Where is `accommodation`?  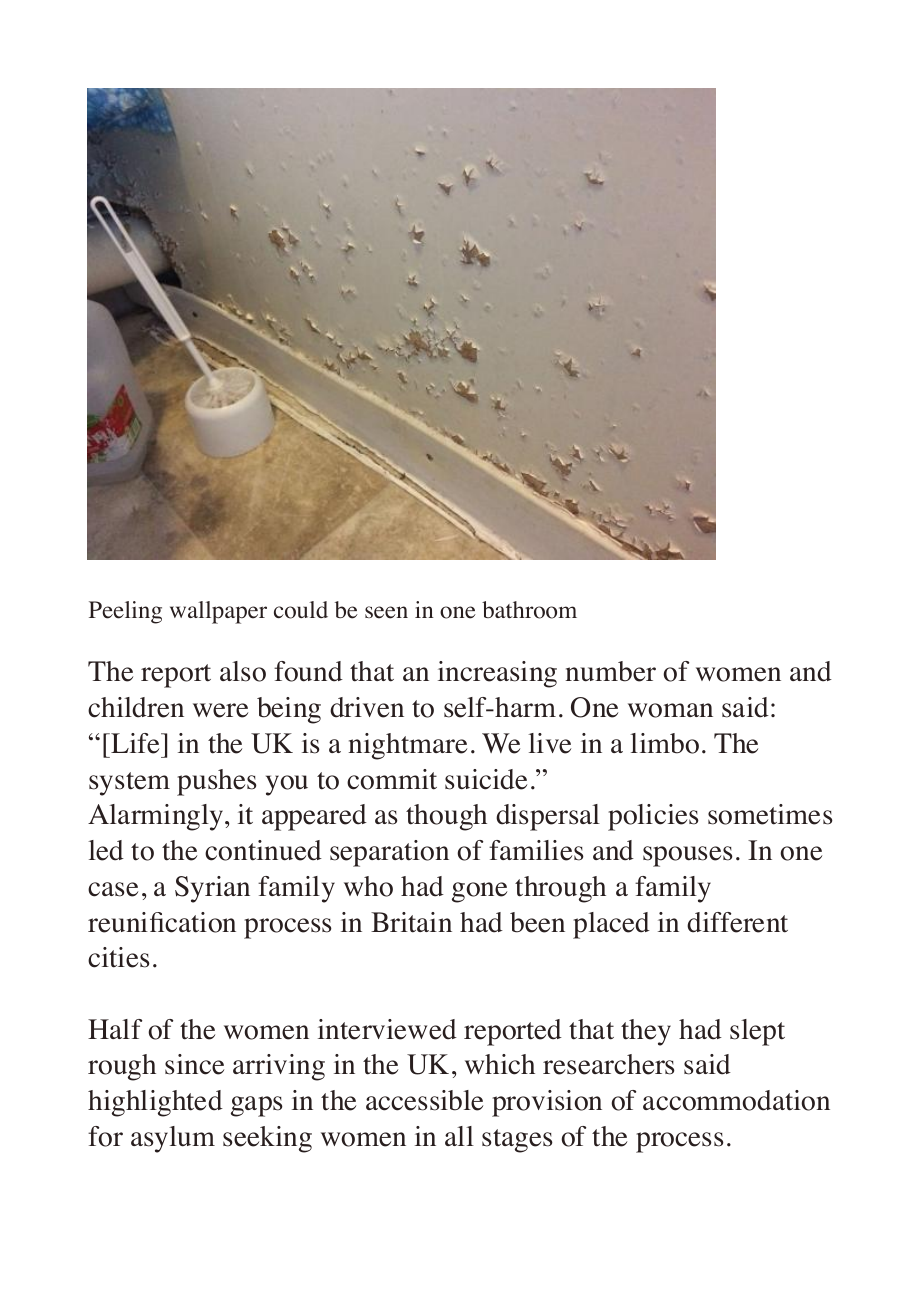
accommodation is located at coordinates (736, 1100).
